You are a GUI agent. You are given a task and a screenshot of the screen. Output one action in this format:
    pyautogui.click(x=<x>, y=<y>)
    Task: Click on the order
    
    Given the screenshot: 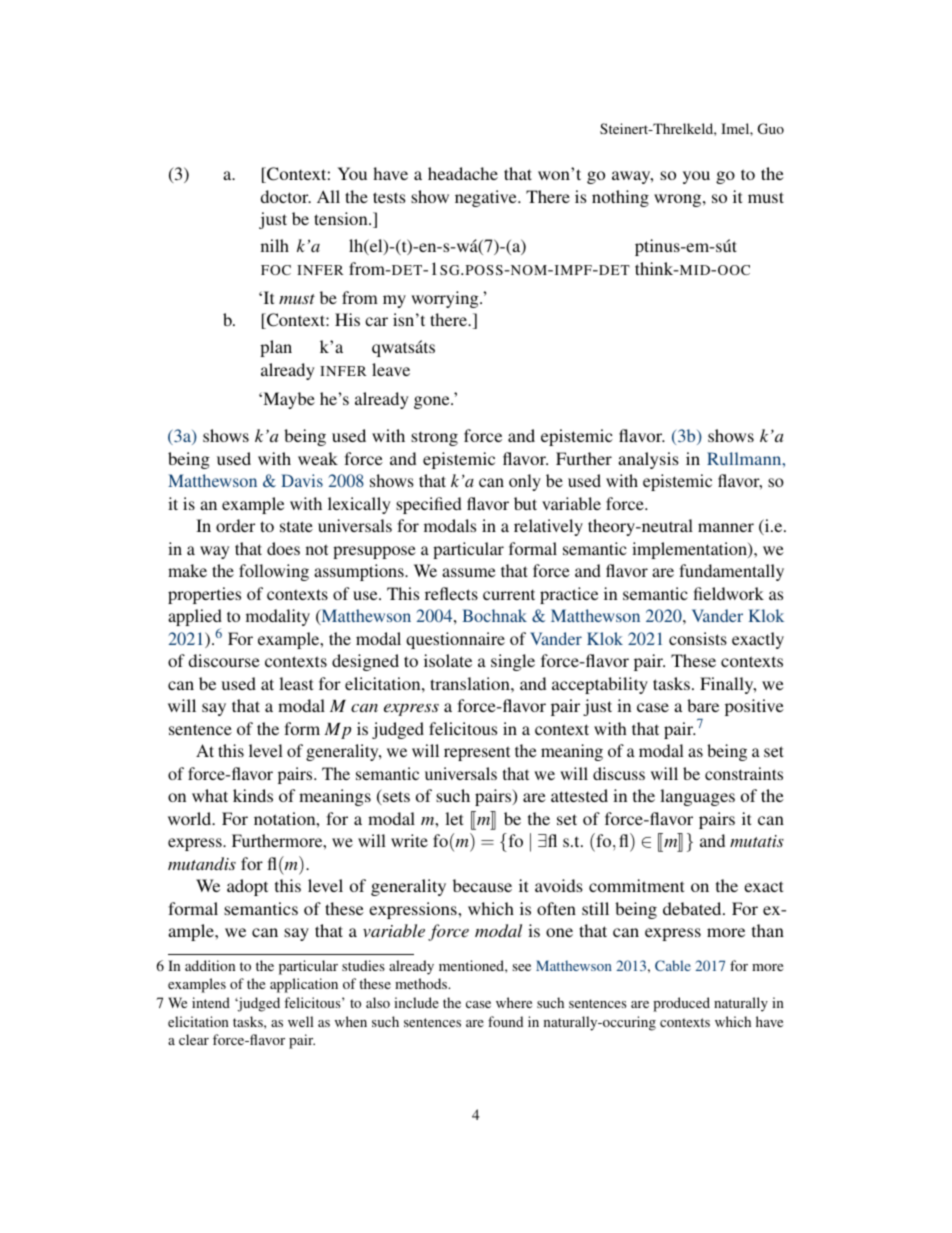 What is the action you would take?
    pyautogui.click(x=235, y=525)
